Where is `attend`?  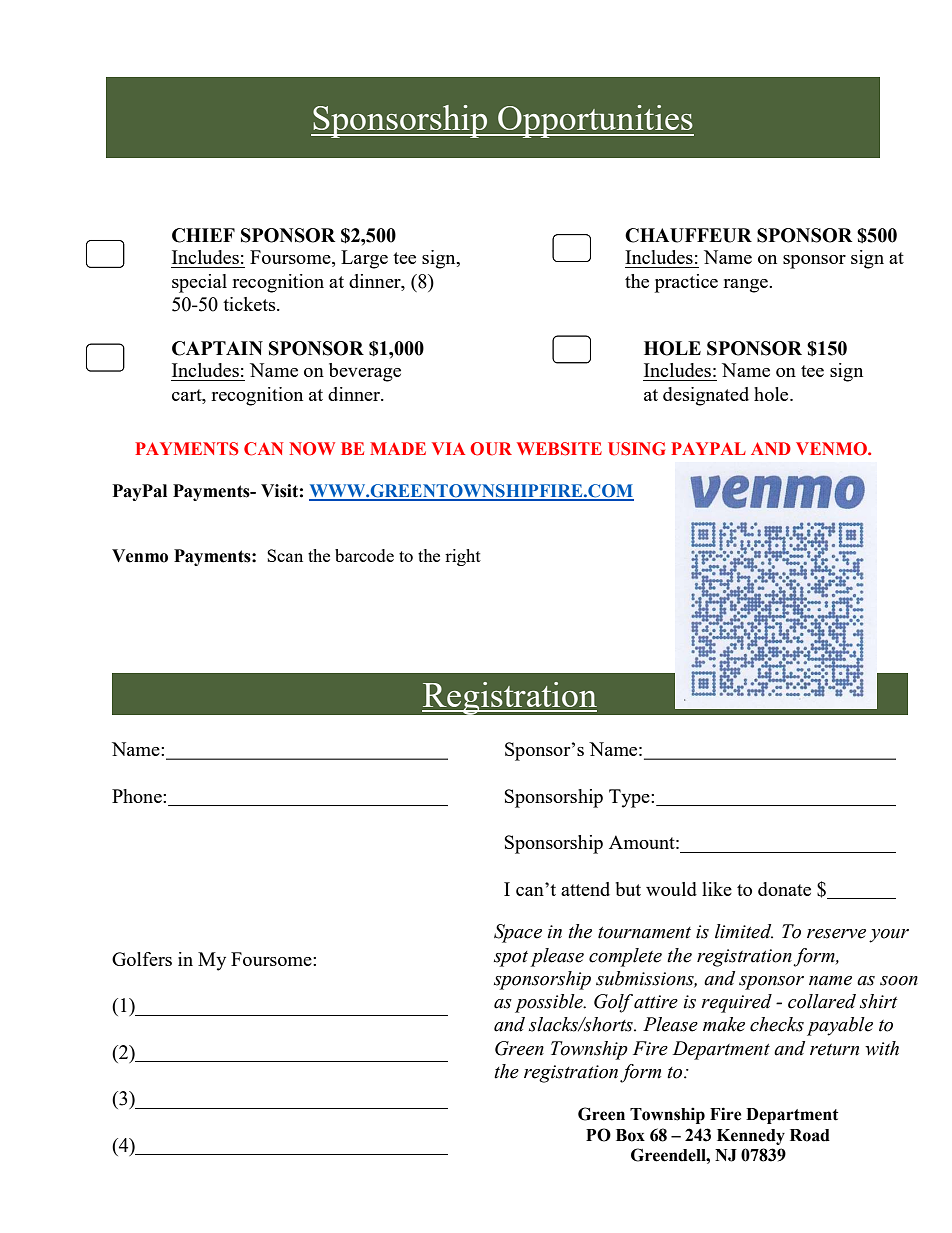
attend is located at coordinates (585, 889).
